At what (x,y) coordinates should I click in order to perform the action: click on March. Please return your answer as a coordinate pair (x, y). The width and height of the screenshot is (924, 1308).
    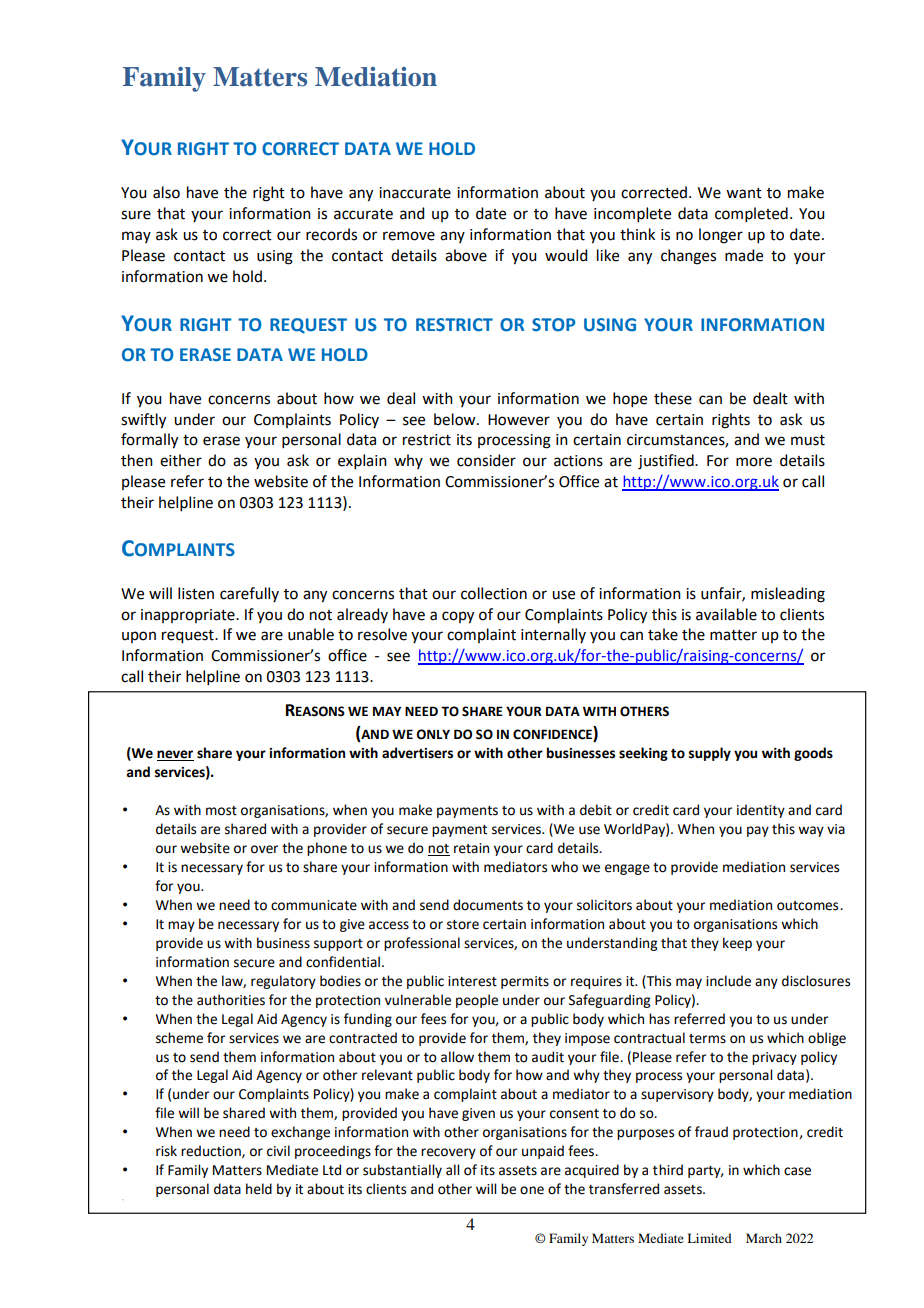
    Looking at the image, I should click on (764, 1238).
